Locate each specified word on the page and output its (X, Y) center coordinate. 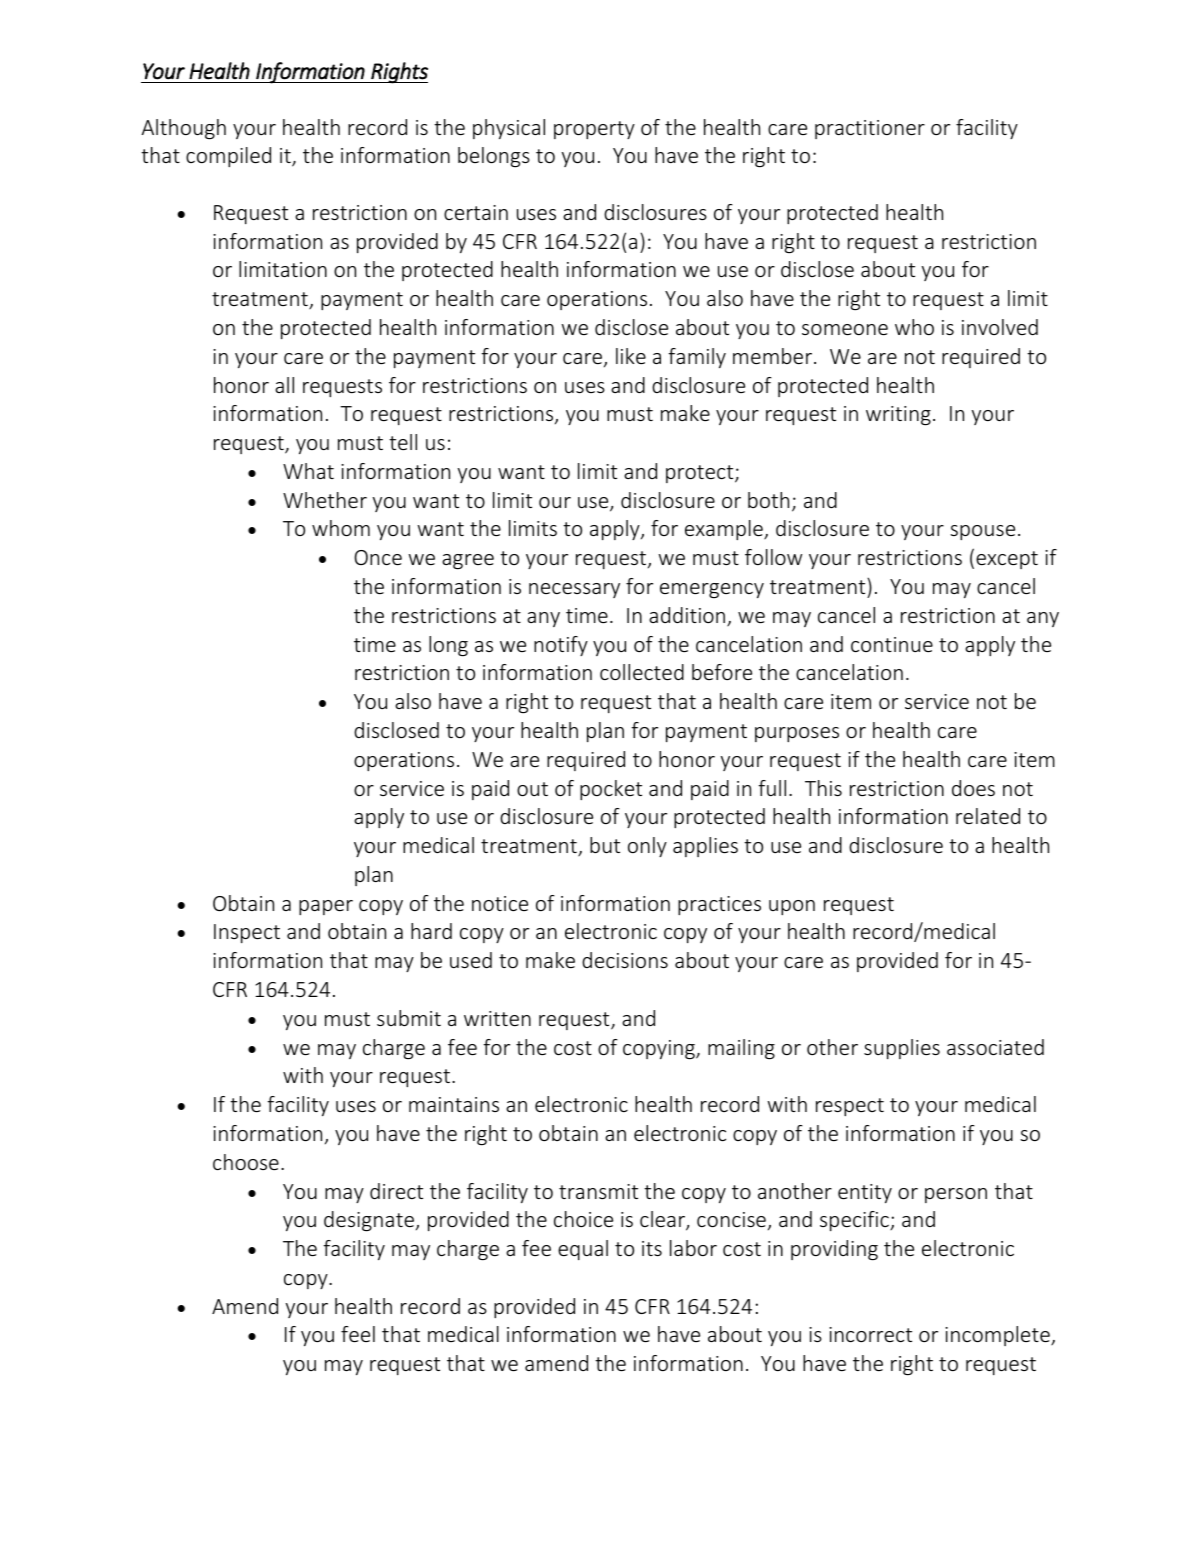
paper (326, 907)
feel (358, 1334)
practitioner (870, 129)
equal (583, 1250)
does (973, 788)
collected (642, 672)
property (594, 130)
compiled (228, 157)
